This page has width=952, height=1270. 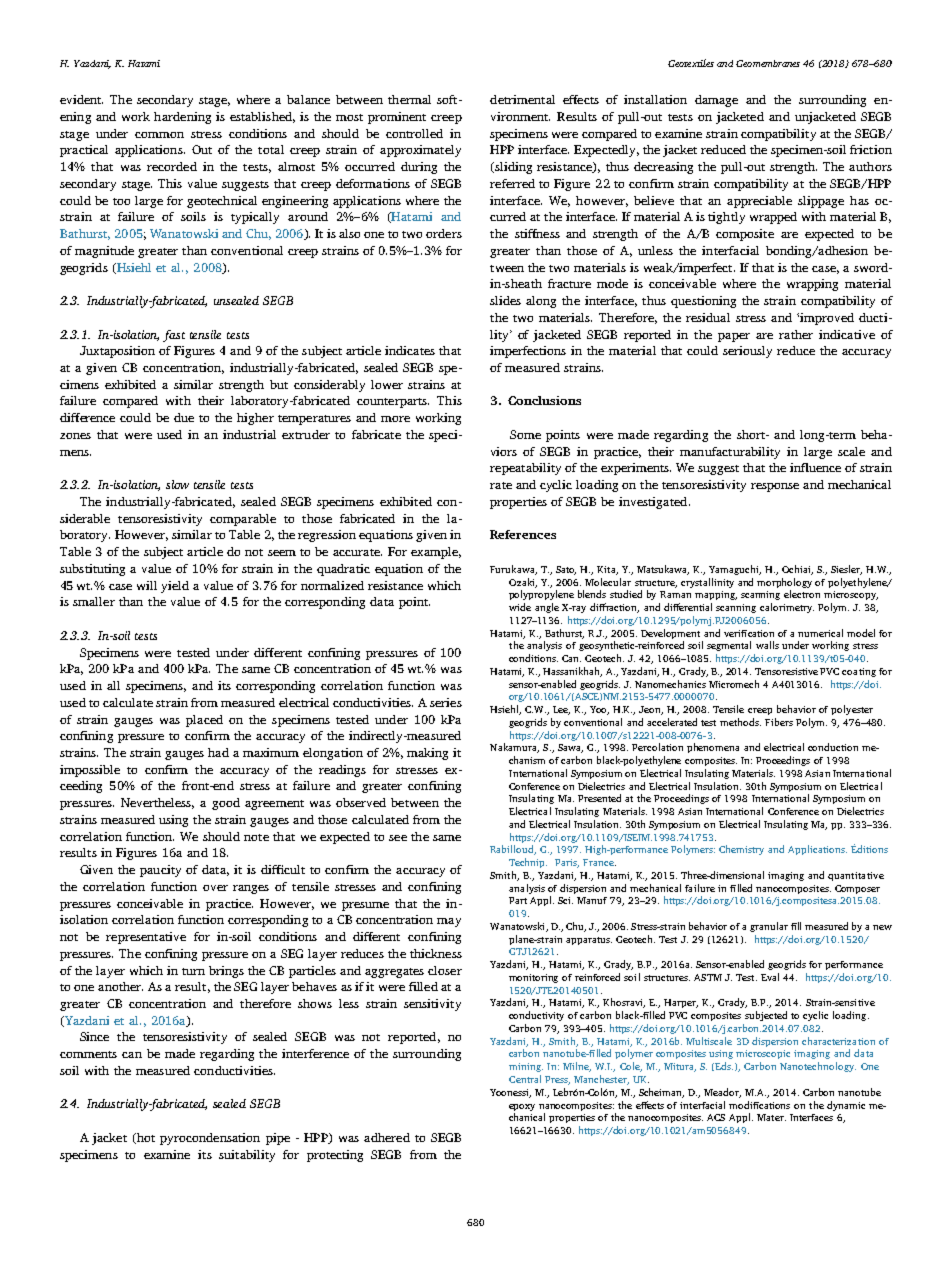 What do you see at coordinates (544, 400) in the page?
I see `Conclusions` at bounding box center [544, 400].
